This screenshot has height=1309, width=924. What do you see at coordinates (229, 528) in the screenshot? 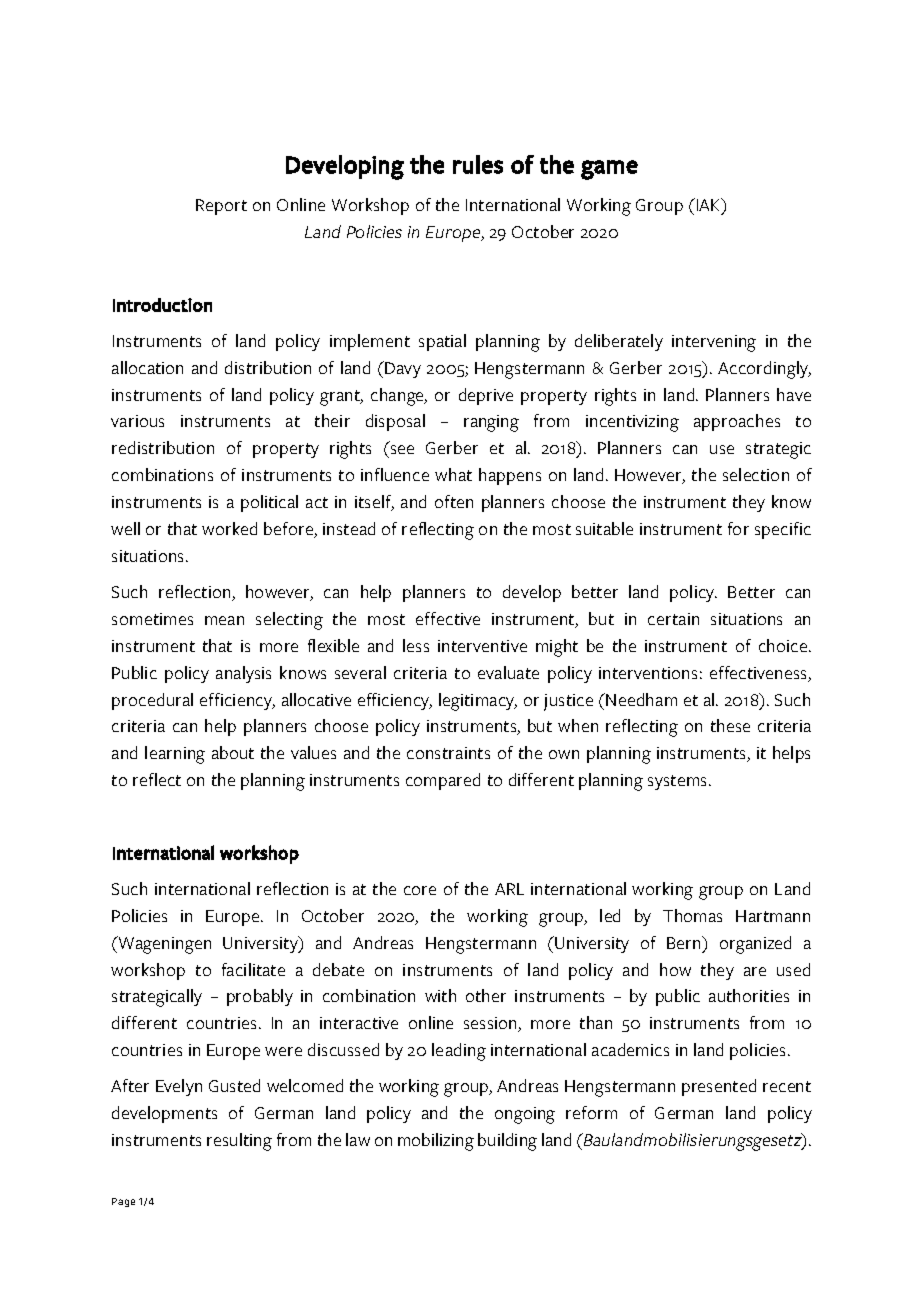
I see `worked` at bounding box center [229, 528].
